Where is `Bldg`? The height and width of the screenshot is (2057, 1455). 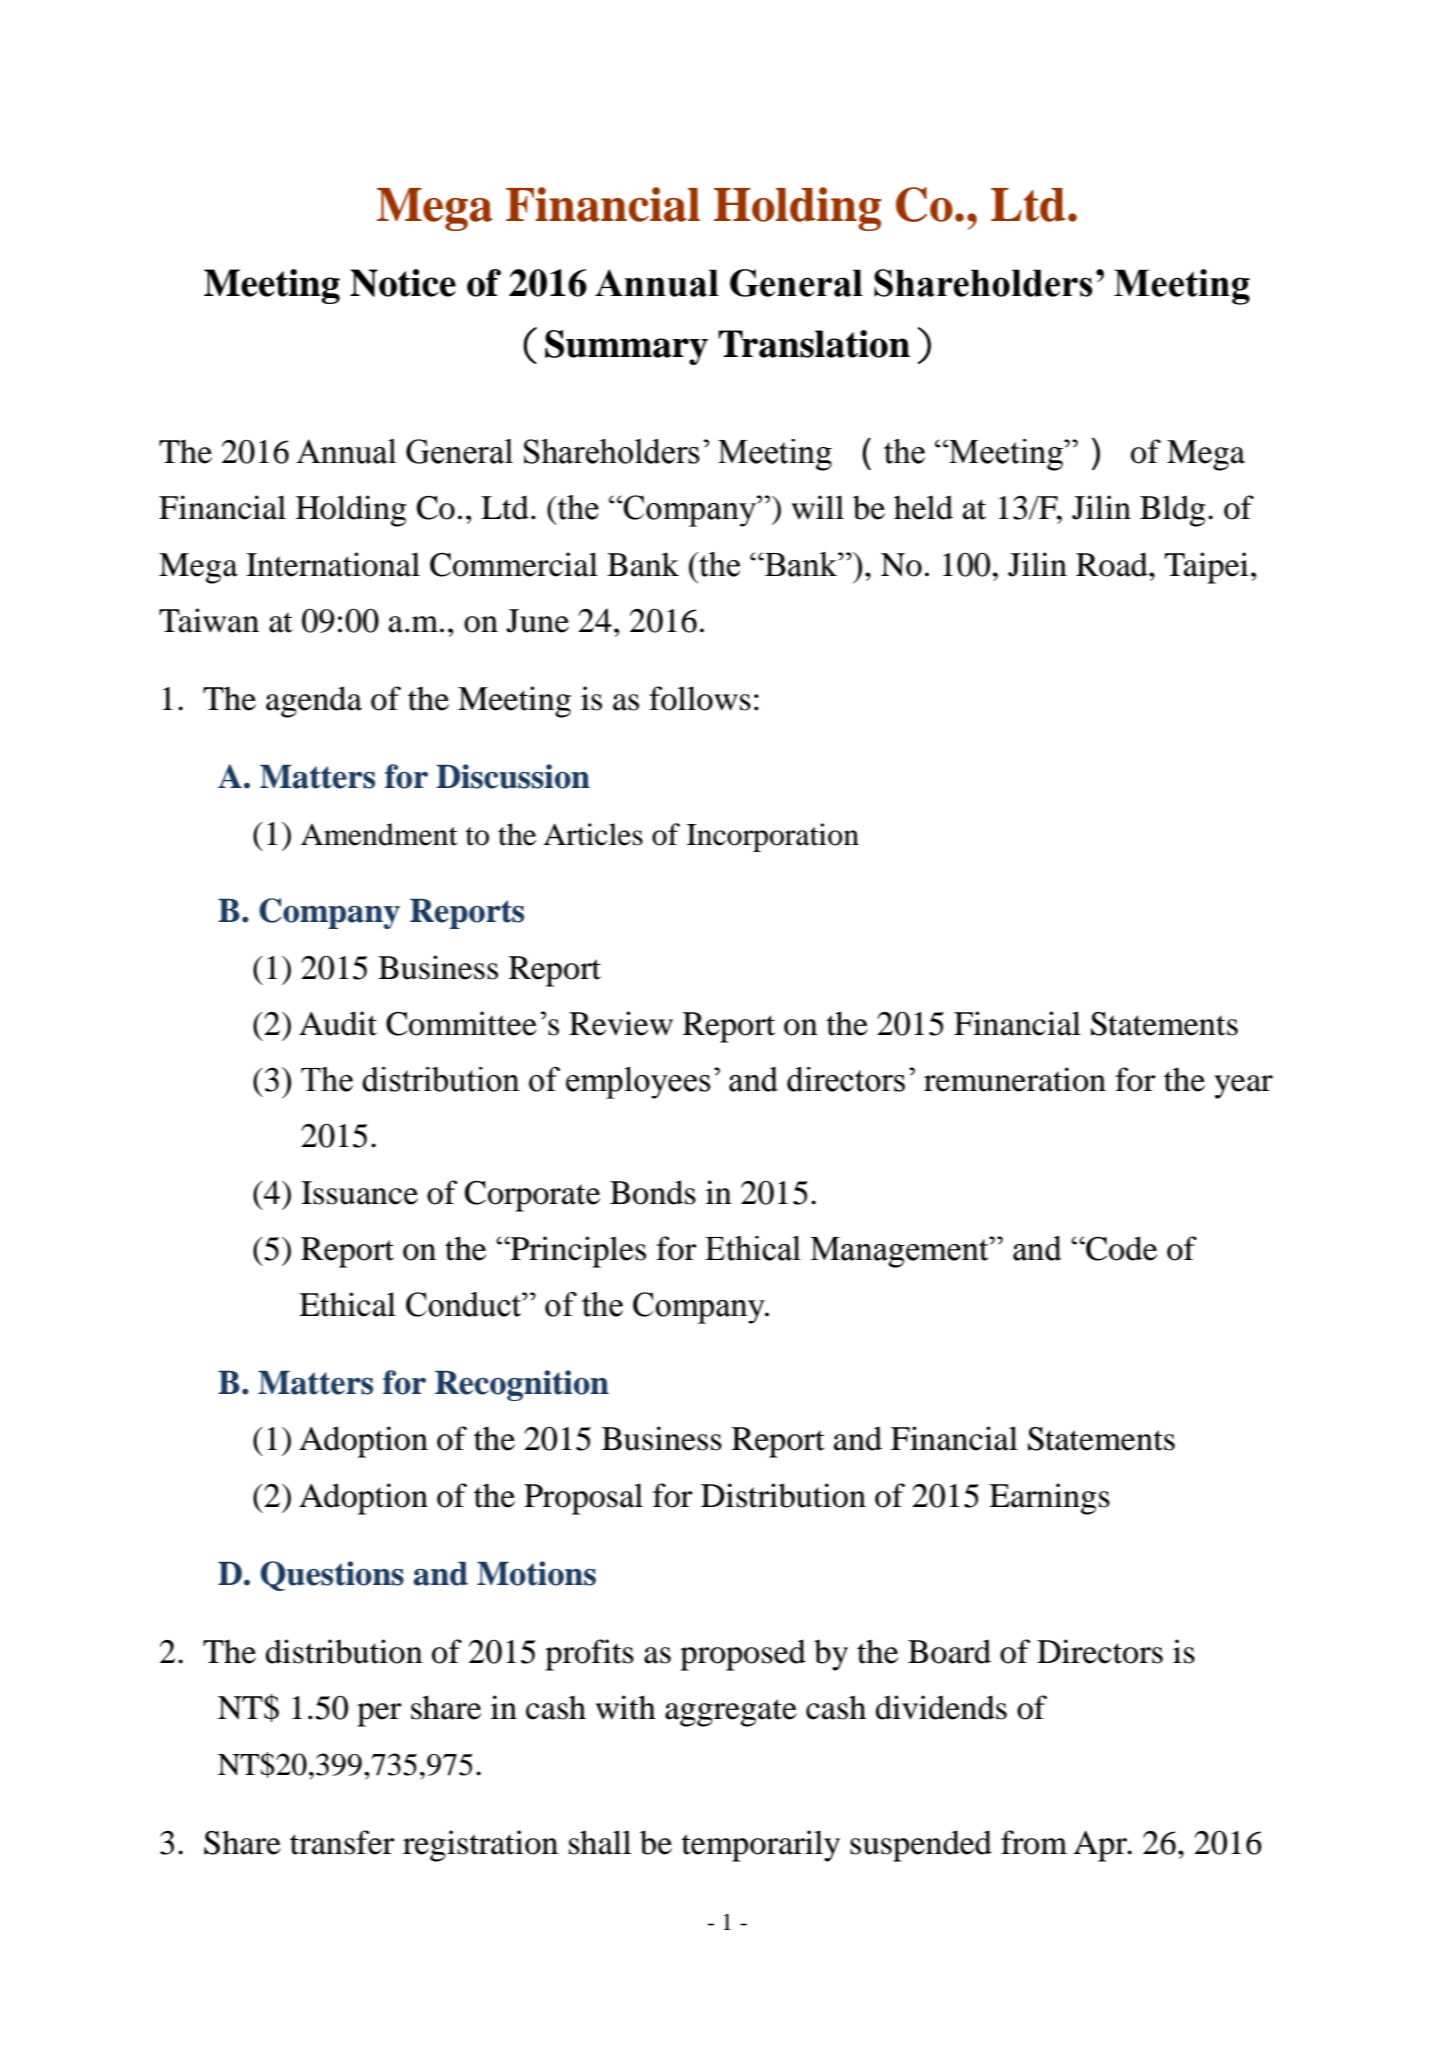 Bldg is located at coordinates (1172, 511).
